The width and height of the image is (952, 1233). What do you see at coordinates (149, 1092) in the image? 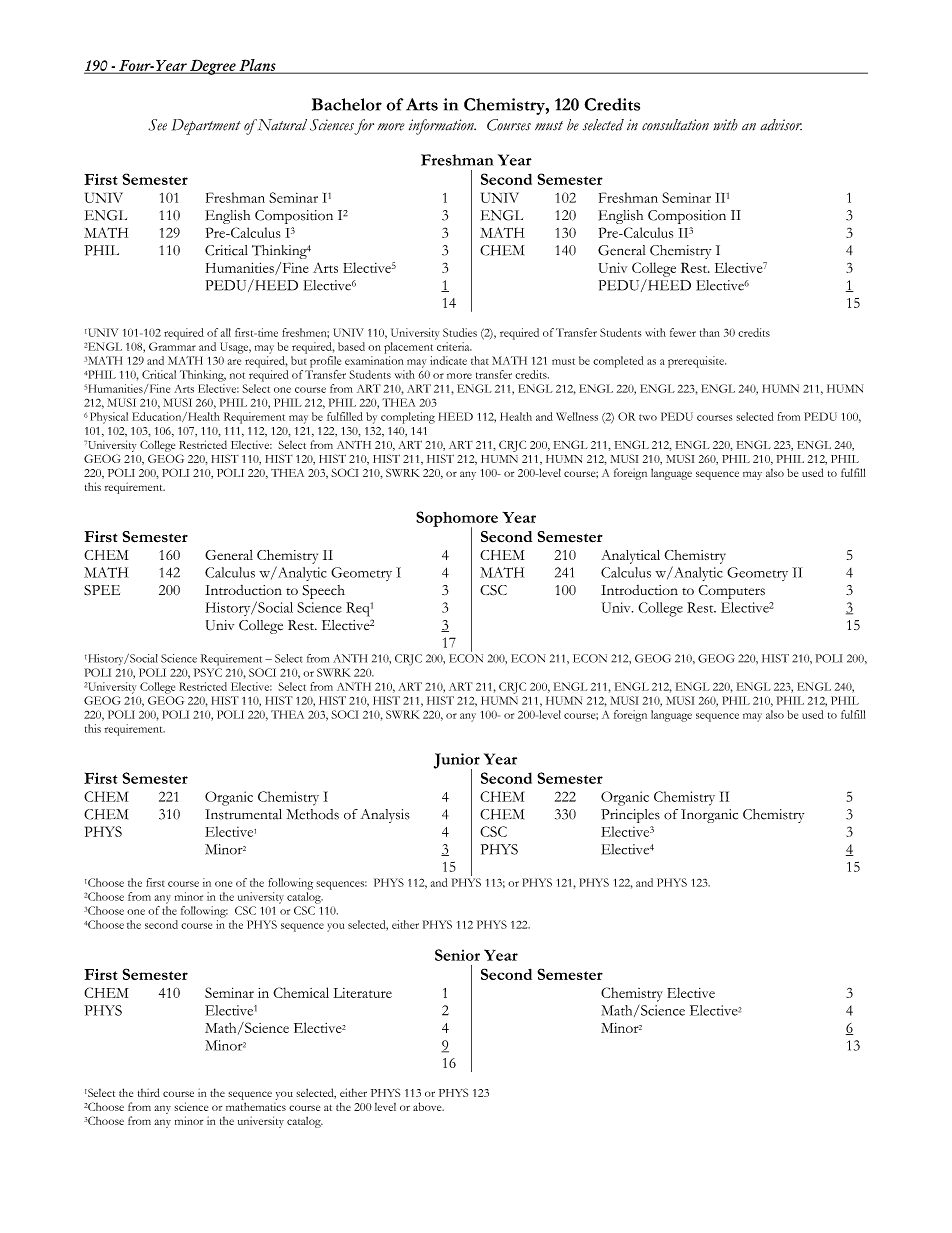
I see `third` at bounding box center [149, 1092].
